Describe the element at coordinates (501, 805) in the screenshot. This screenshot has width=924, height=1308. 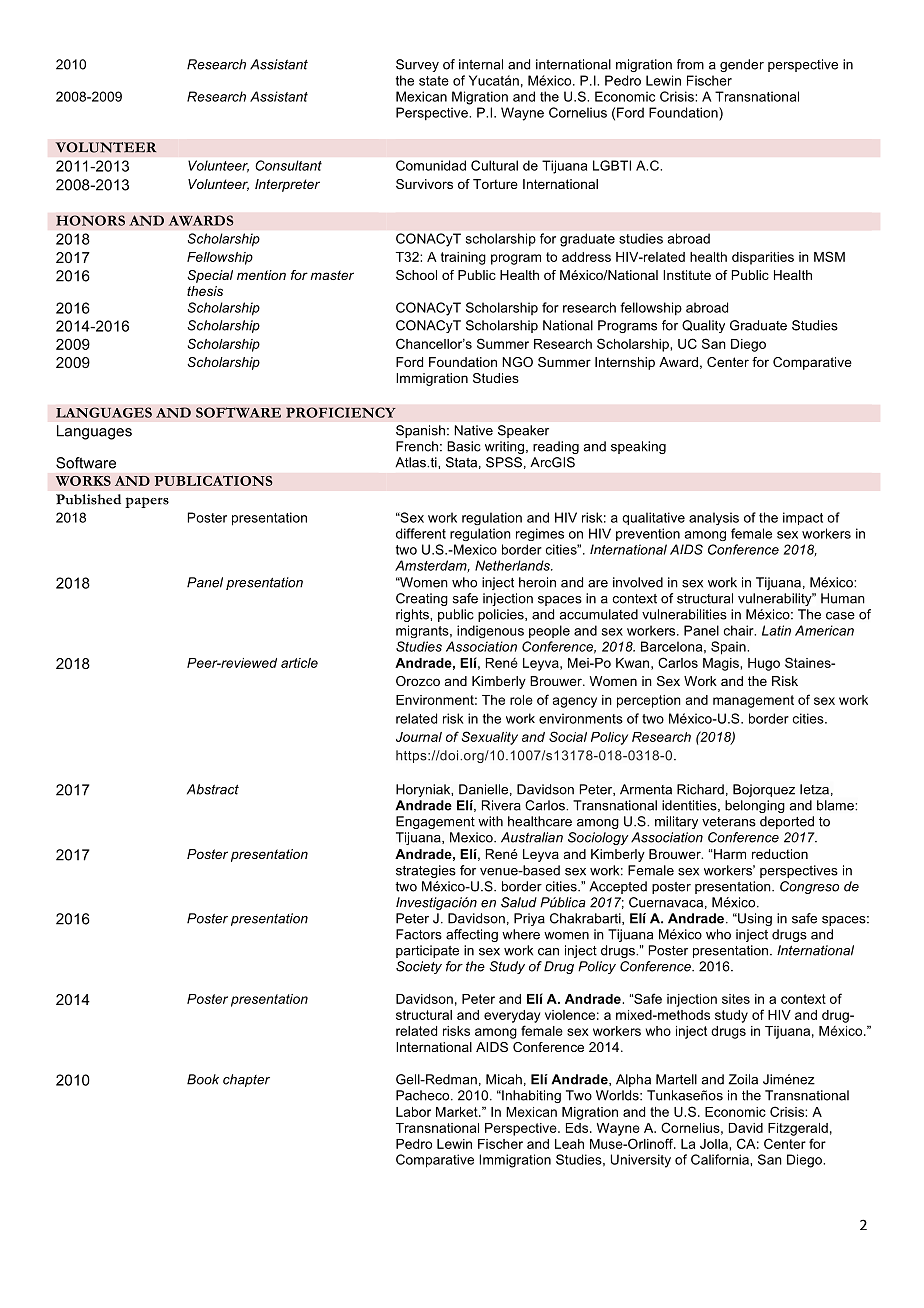
I see `Rivera` at that location.
